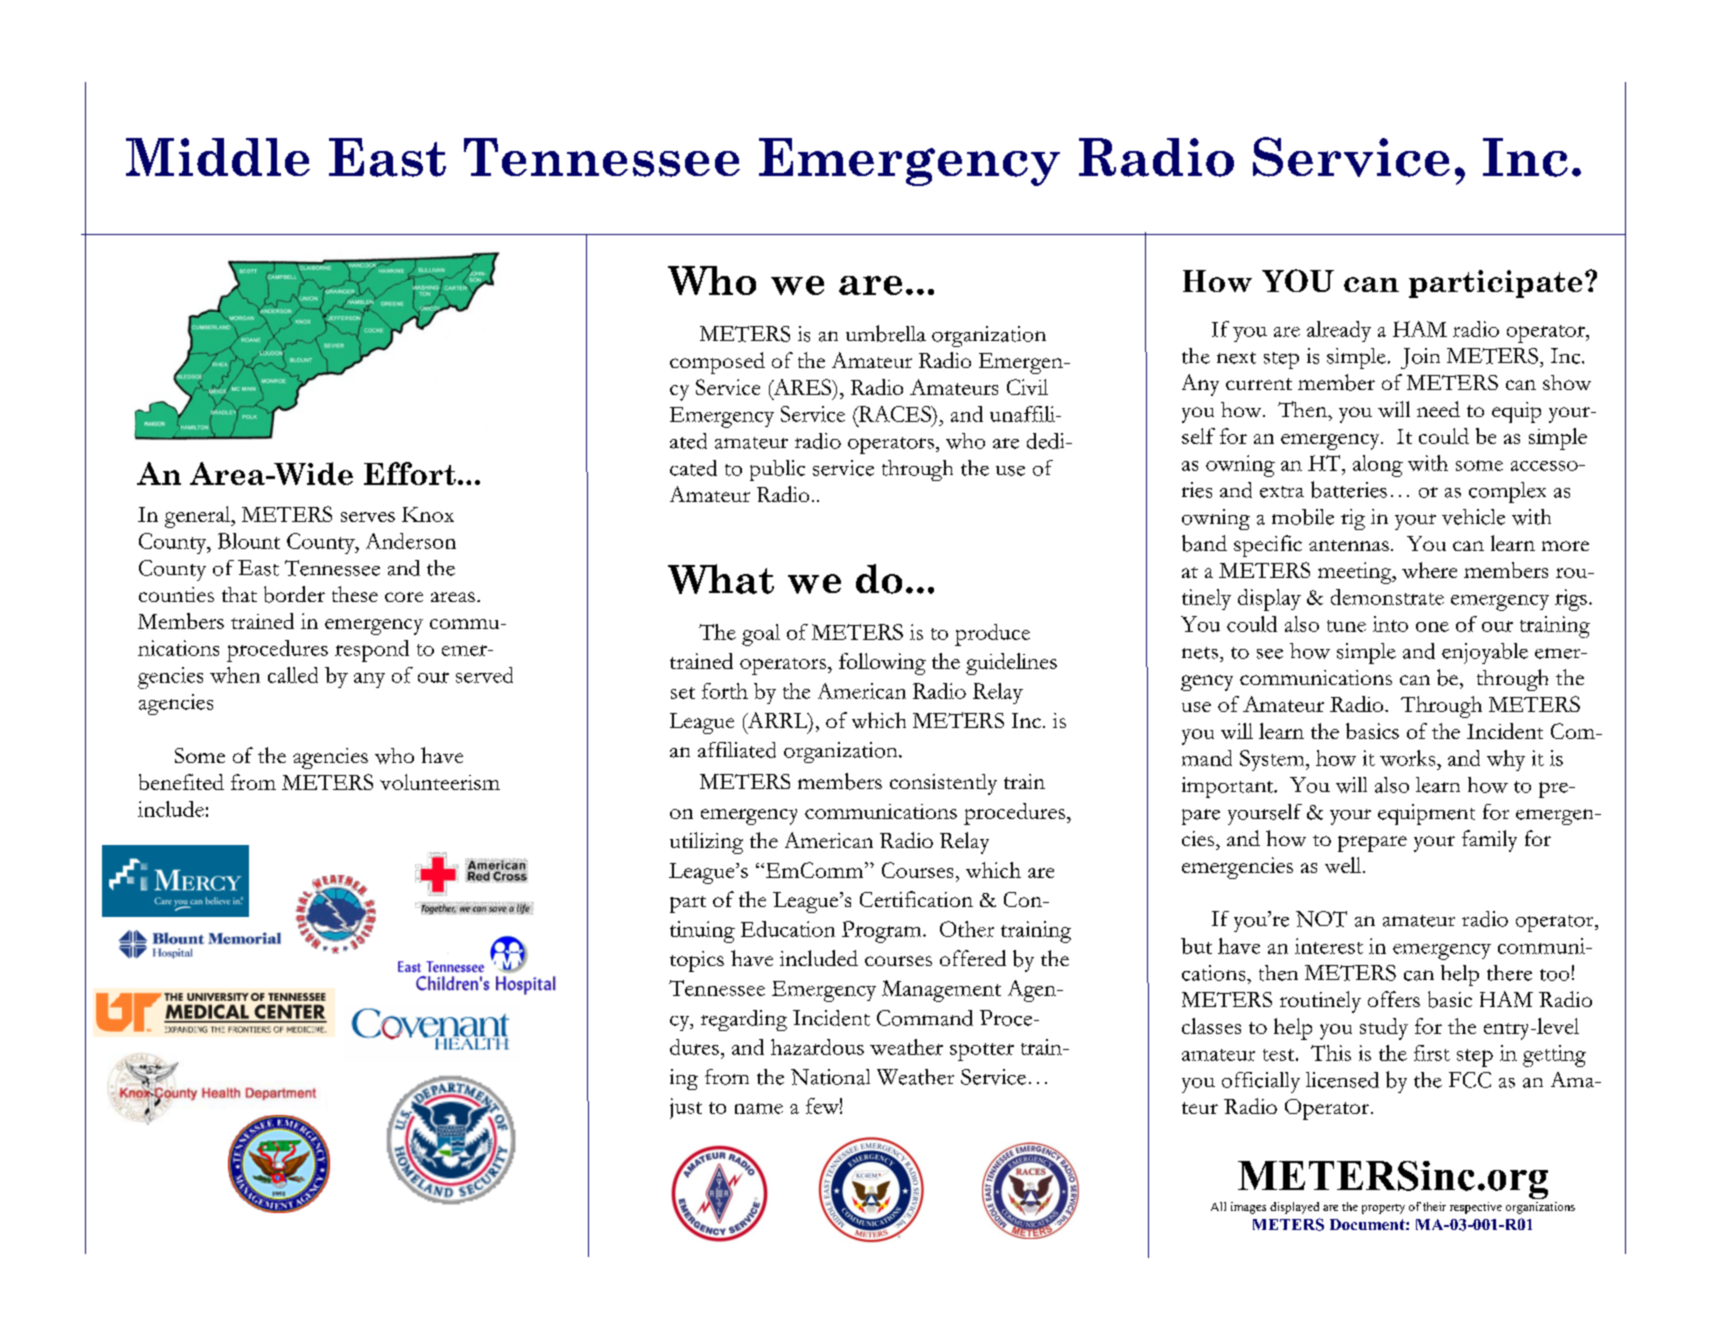  I want to click on Middle, so click(218, 157).
